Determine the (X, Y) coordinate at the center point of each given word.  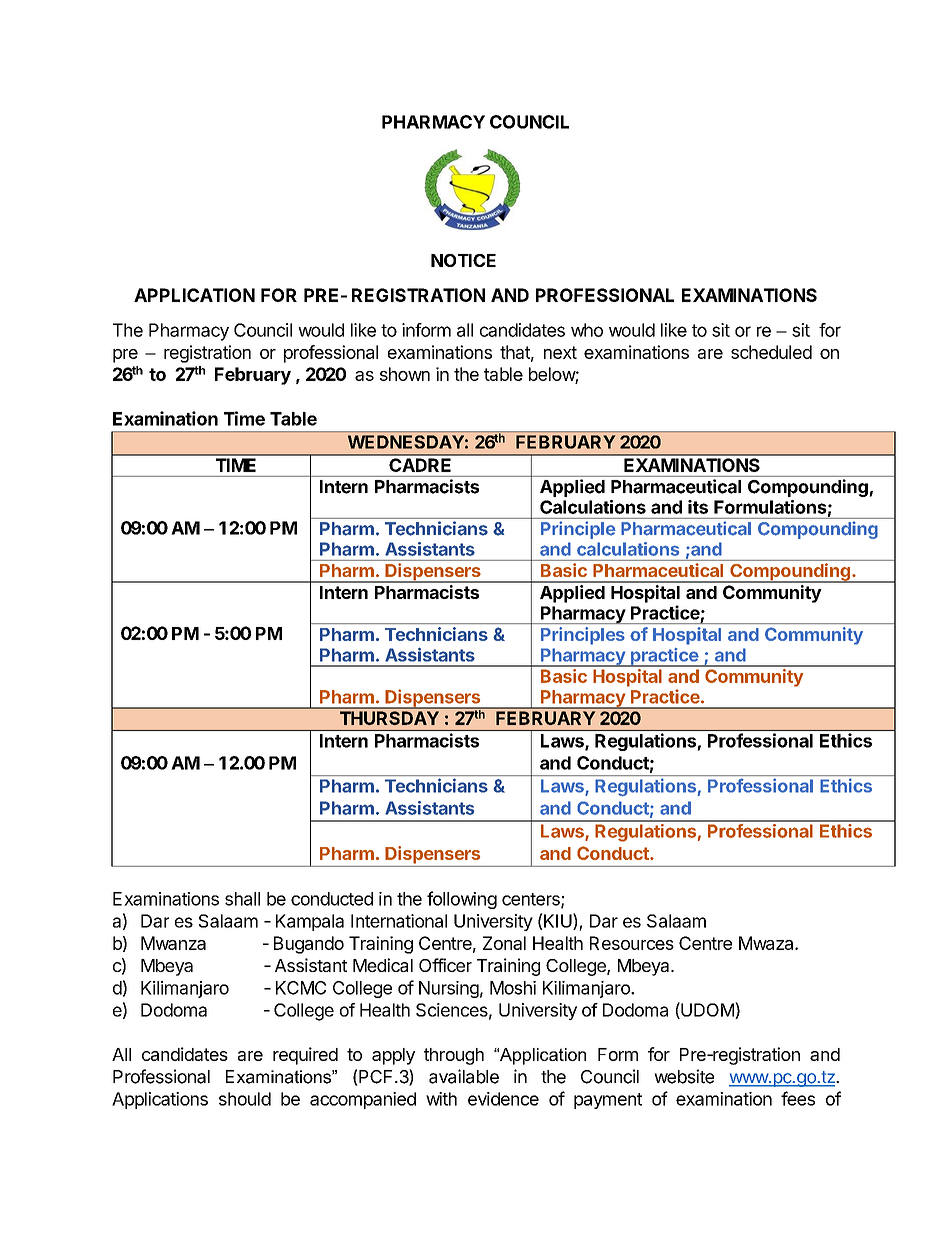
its (698, 507)
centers (532, 900)
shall (242, 899)
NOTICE (463, 260)
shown (405, 374)
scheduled (771, 352)
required (305, 1056)
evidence (503, 1099)
